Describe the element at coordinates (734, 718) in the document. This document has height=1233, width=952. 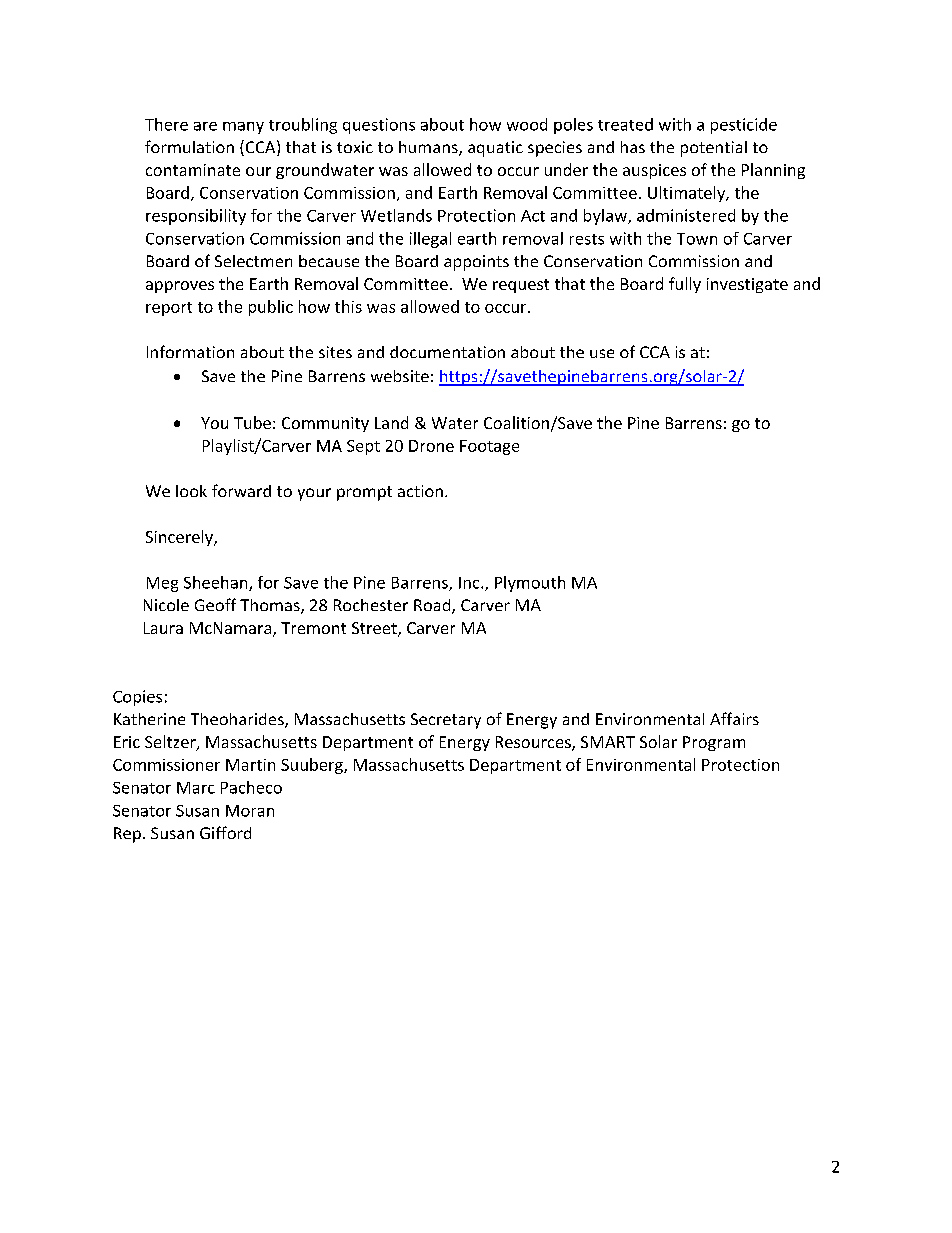
I see `Affairs` at that location.
